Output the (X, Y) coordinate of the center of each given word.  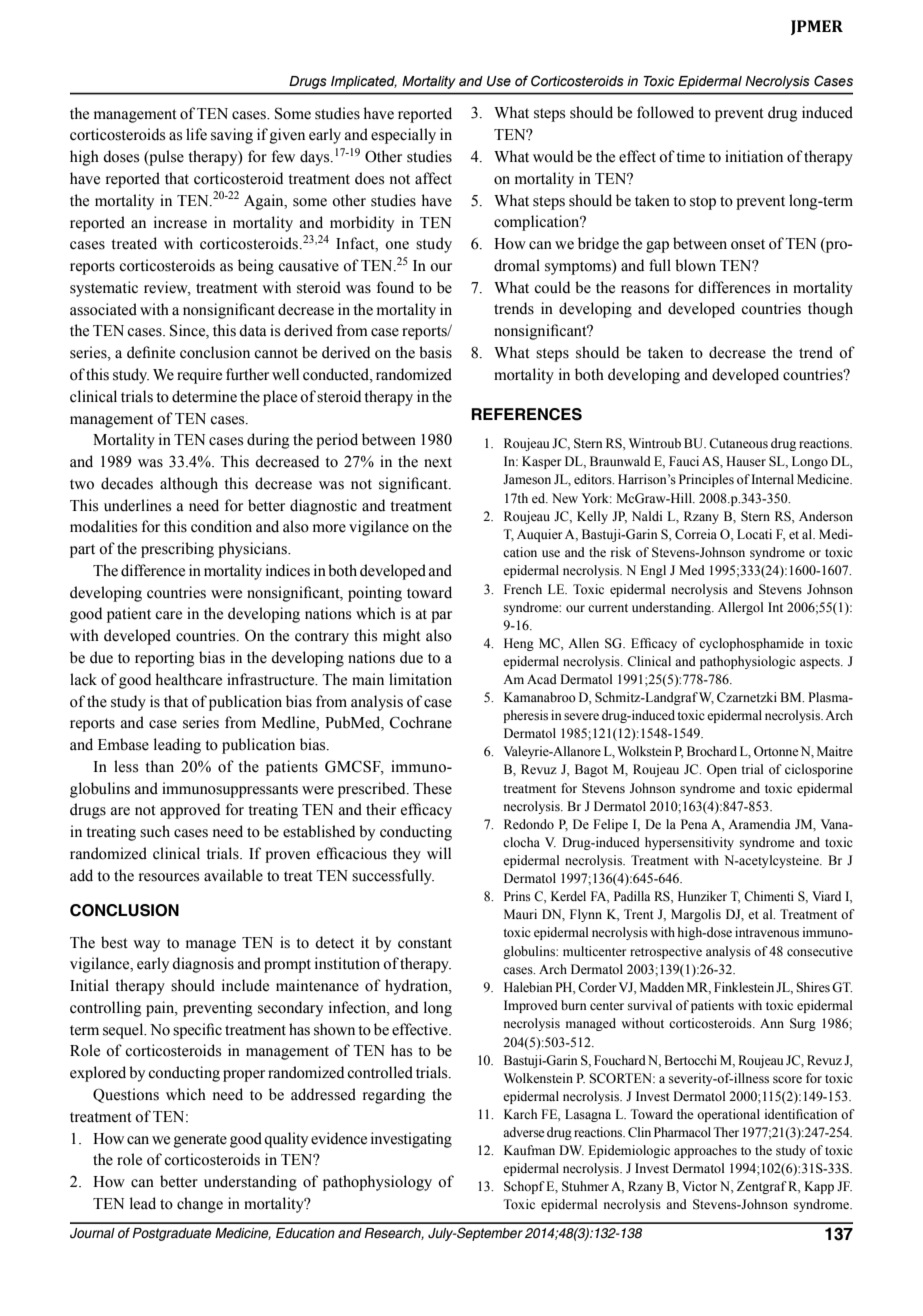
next (438, 462)
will (439, 853)
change (200, 1205)
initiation (754, 156)
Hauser (746, 461)
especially (403, 136)
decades (127, 483)
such (155, 831)
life (196, 134)
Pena (694, 824)
